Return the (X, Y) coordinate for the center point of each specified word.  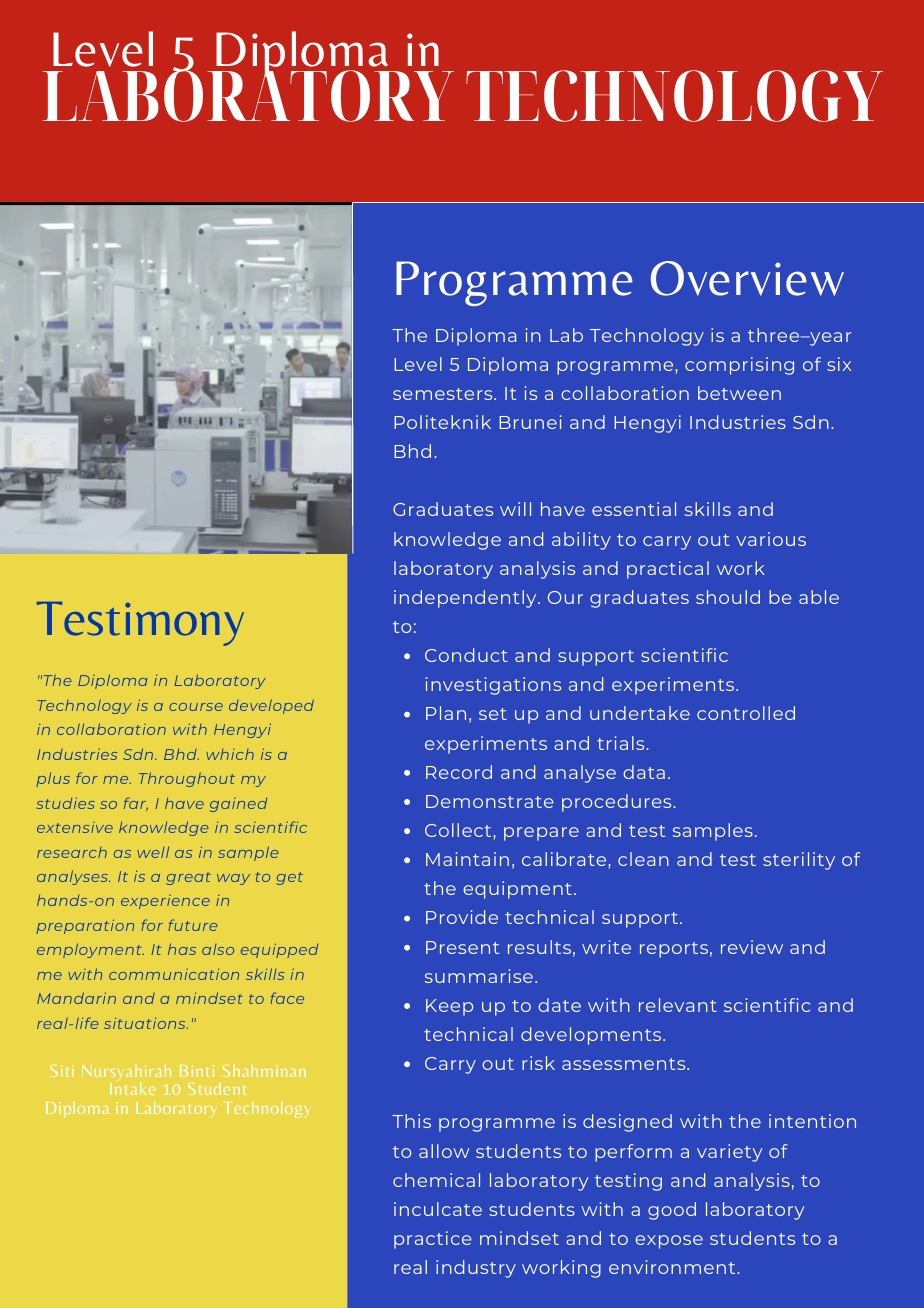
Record (459, 772)
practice (433, 1240)
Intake (133, 1087)
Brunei (530, 422)
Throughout (187, 779)
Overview (747, 278)
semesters (444, 394)
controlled (746, 713)
